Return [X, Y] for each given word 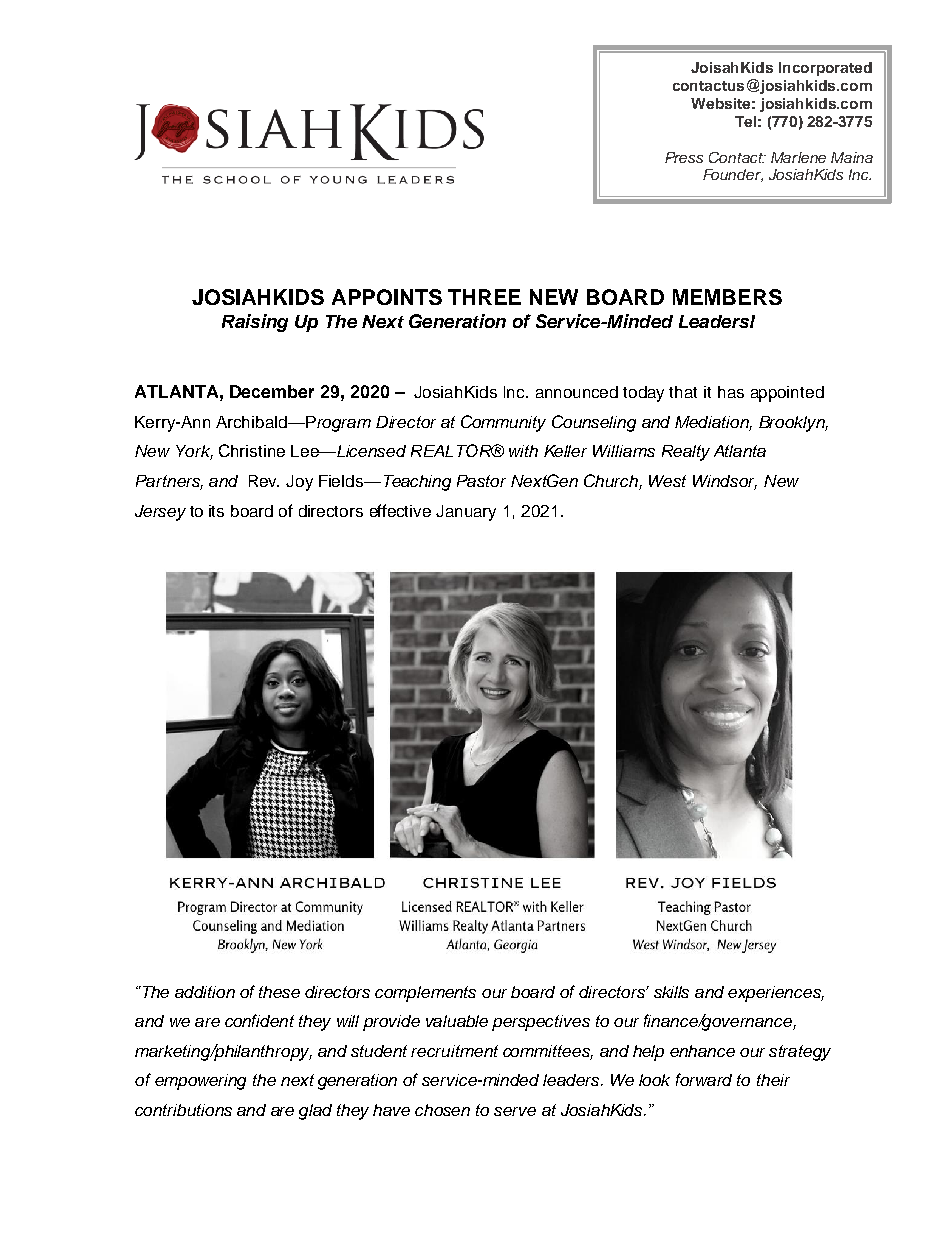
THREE [484, 297]
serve [515, 1111]
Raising [255, 323]
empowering [200, 1082]
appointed [787, 394]
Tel [745, 121]
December [272, 391]
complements [425, 994]
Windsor [725, 482]
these [279, 992]
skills [671, 992]
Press [684, 157]
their [773, 1080]
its [216, 511]
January [466, 513]
